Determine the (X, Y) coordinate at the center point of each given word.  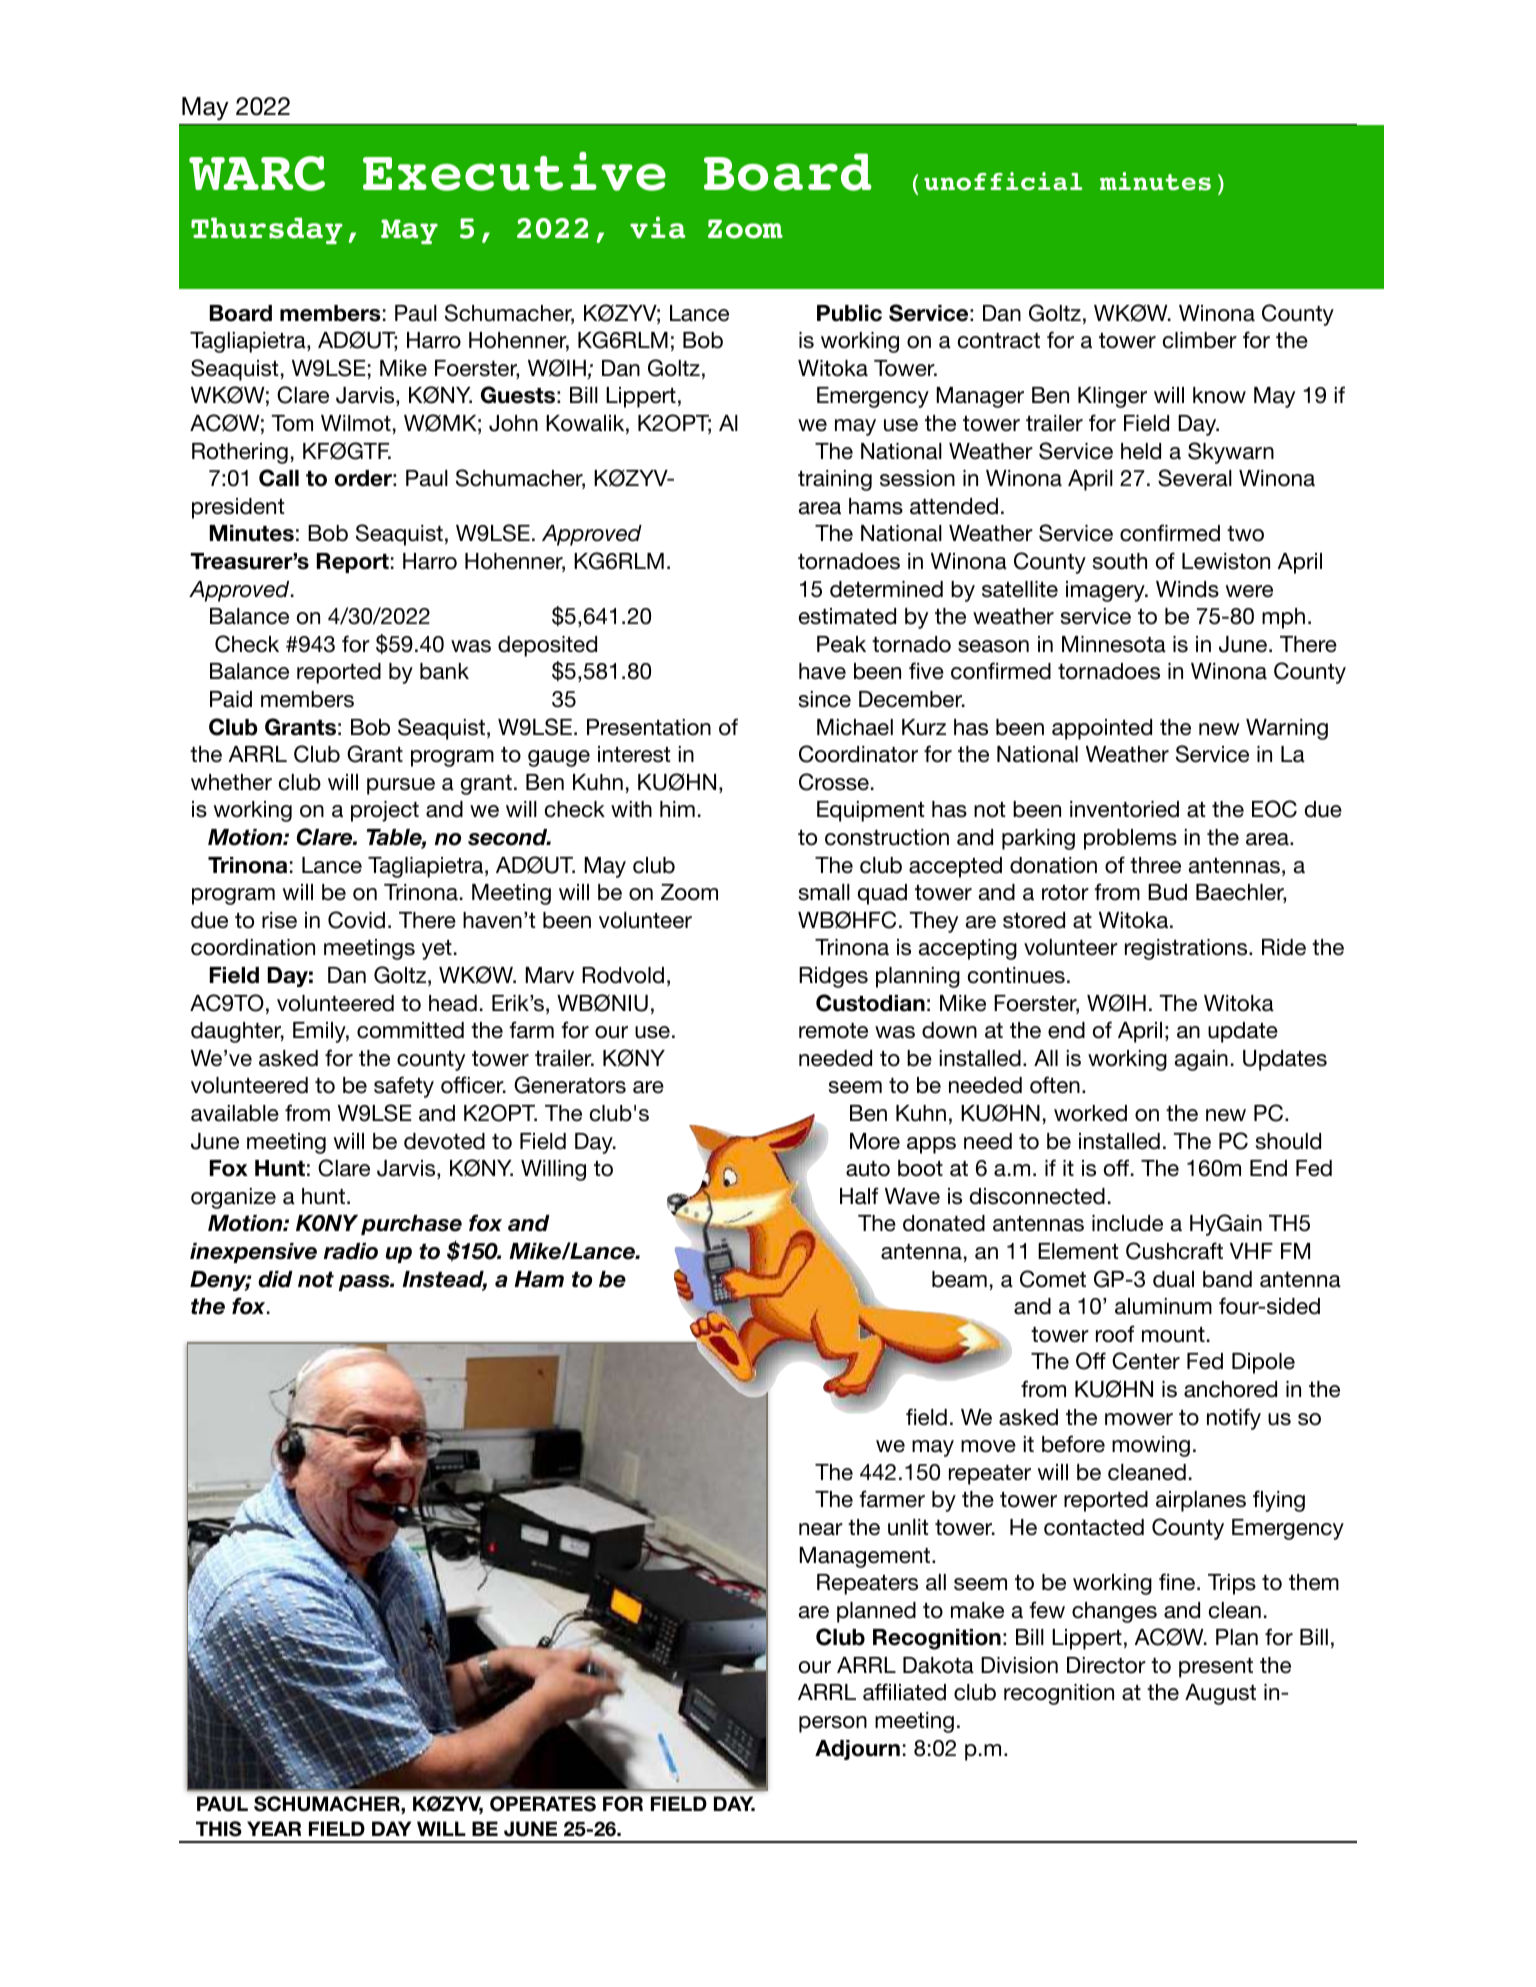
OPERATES (543, 1804)
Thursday (267, 230)
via (658, 227)
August (1220, 1694)
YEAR (274, 1828)
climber (1200, 340)
